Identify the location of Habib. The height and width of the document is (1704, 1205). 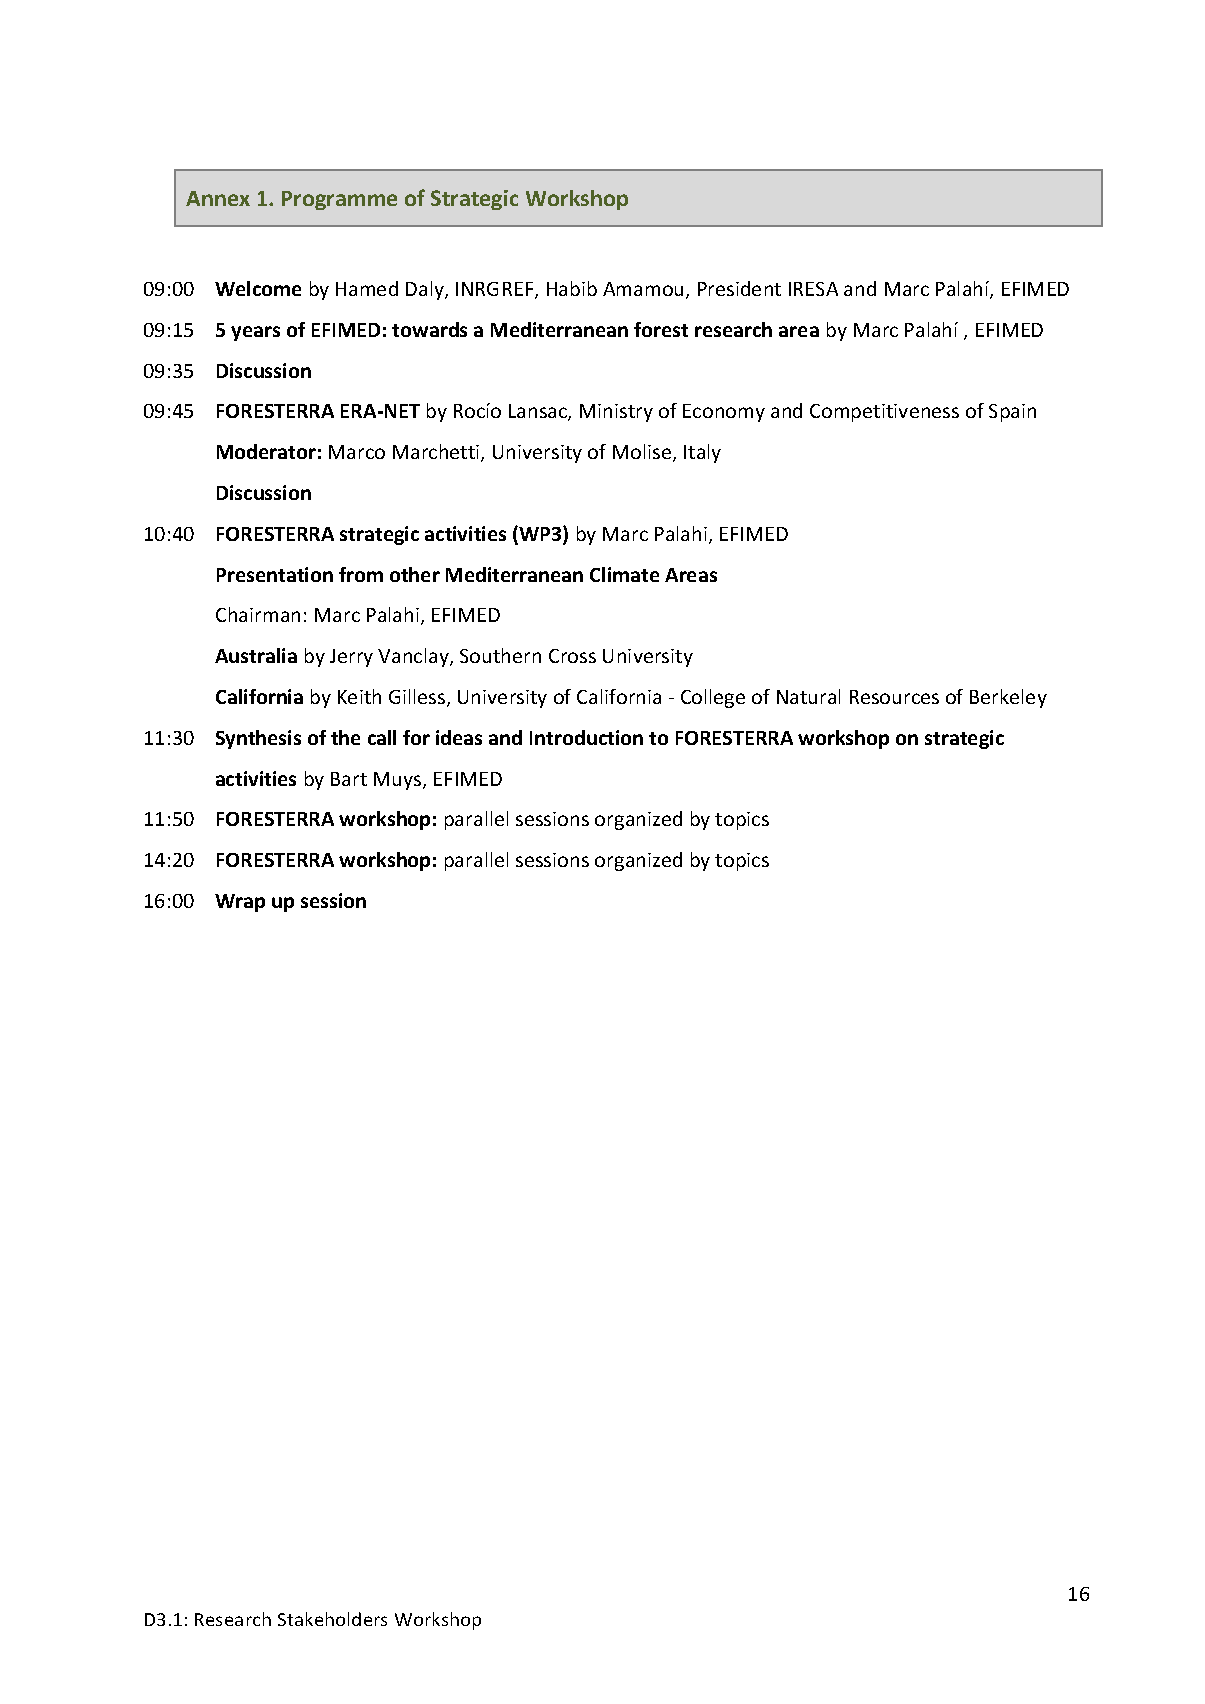
(572, 288).
